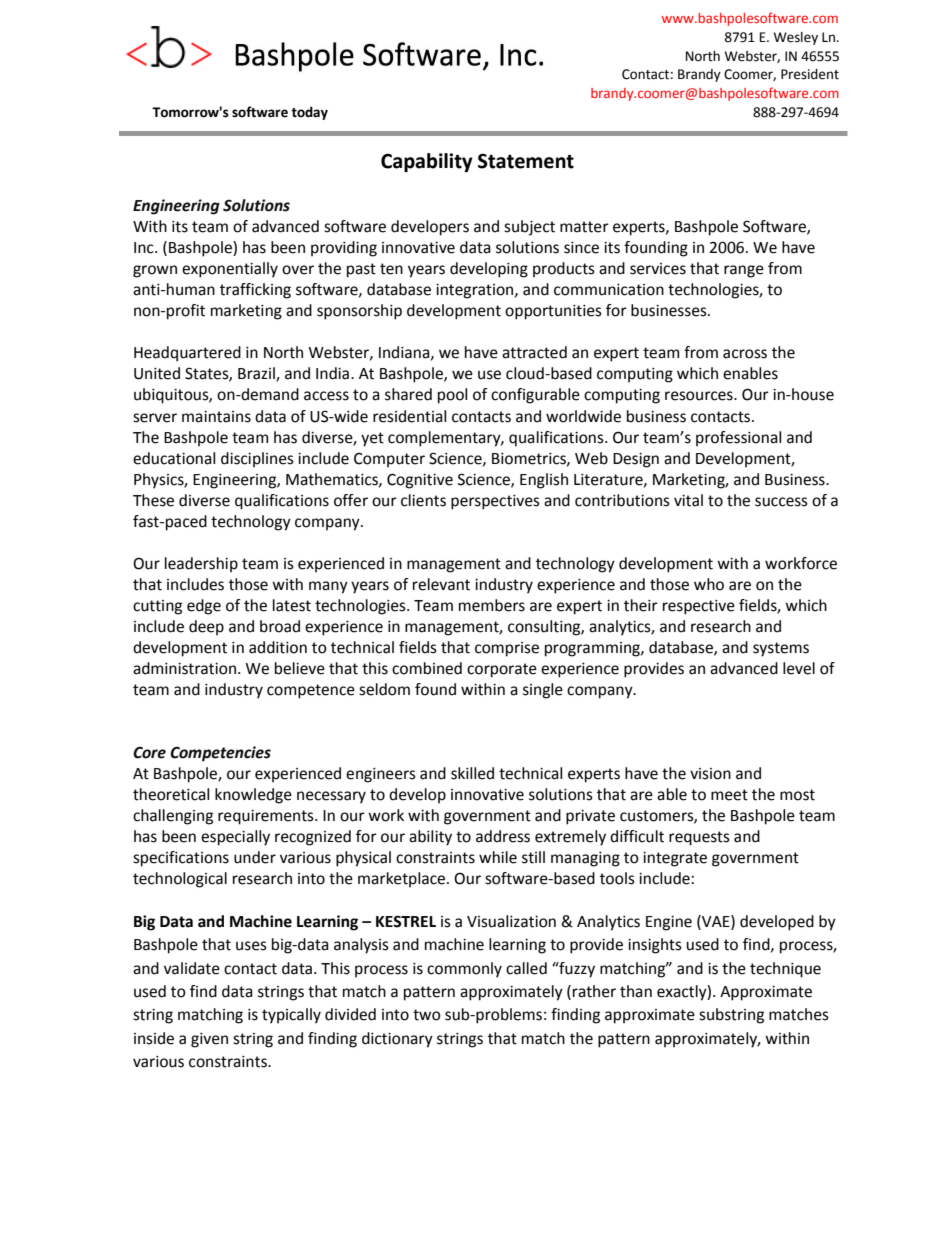  What do you see at coordinates (209, 1040) in the document?
I see `given` at bounding box center [209, 1040].
